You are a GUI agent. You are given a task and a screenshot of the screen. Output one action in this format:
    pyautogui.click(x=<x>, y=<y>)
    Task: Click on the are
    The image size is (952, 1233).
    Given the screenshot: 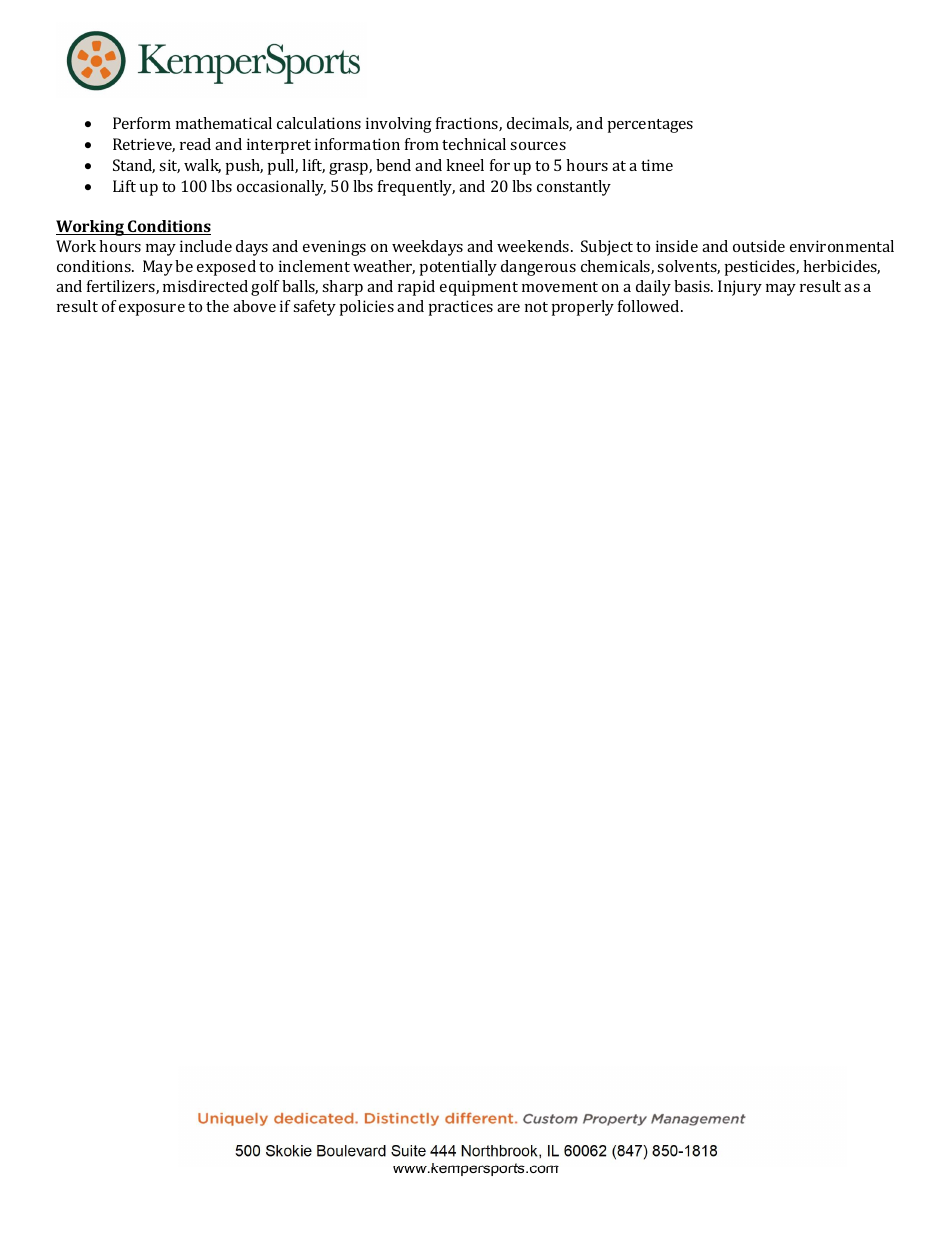 What is the action you would take?
    pyautogui.click(x=508, y=308)
